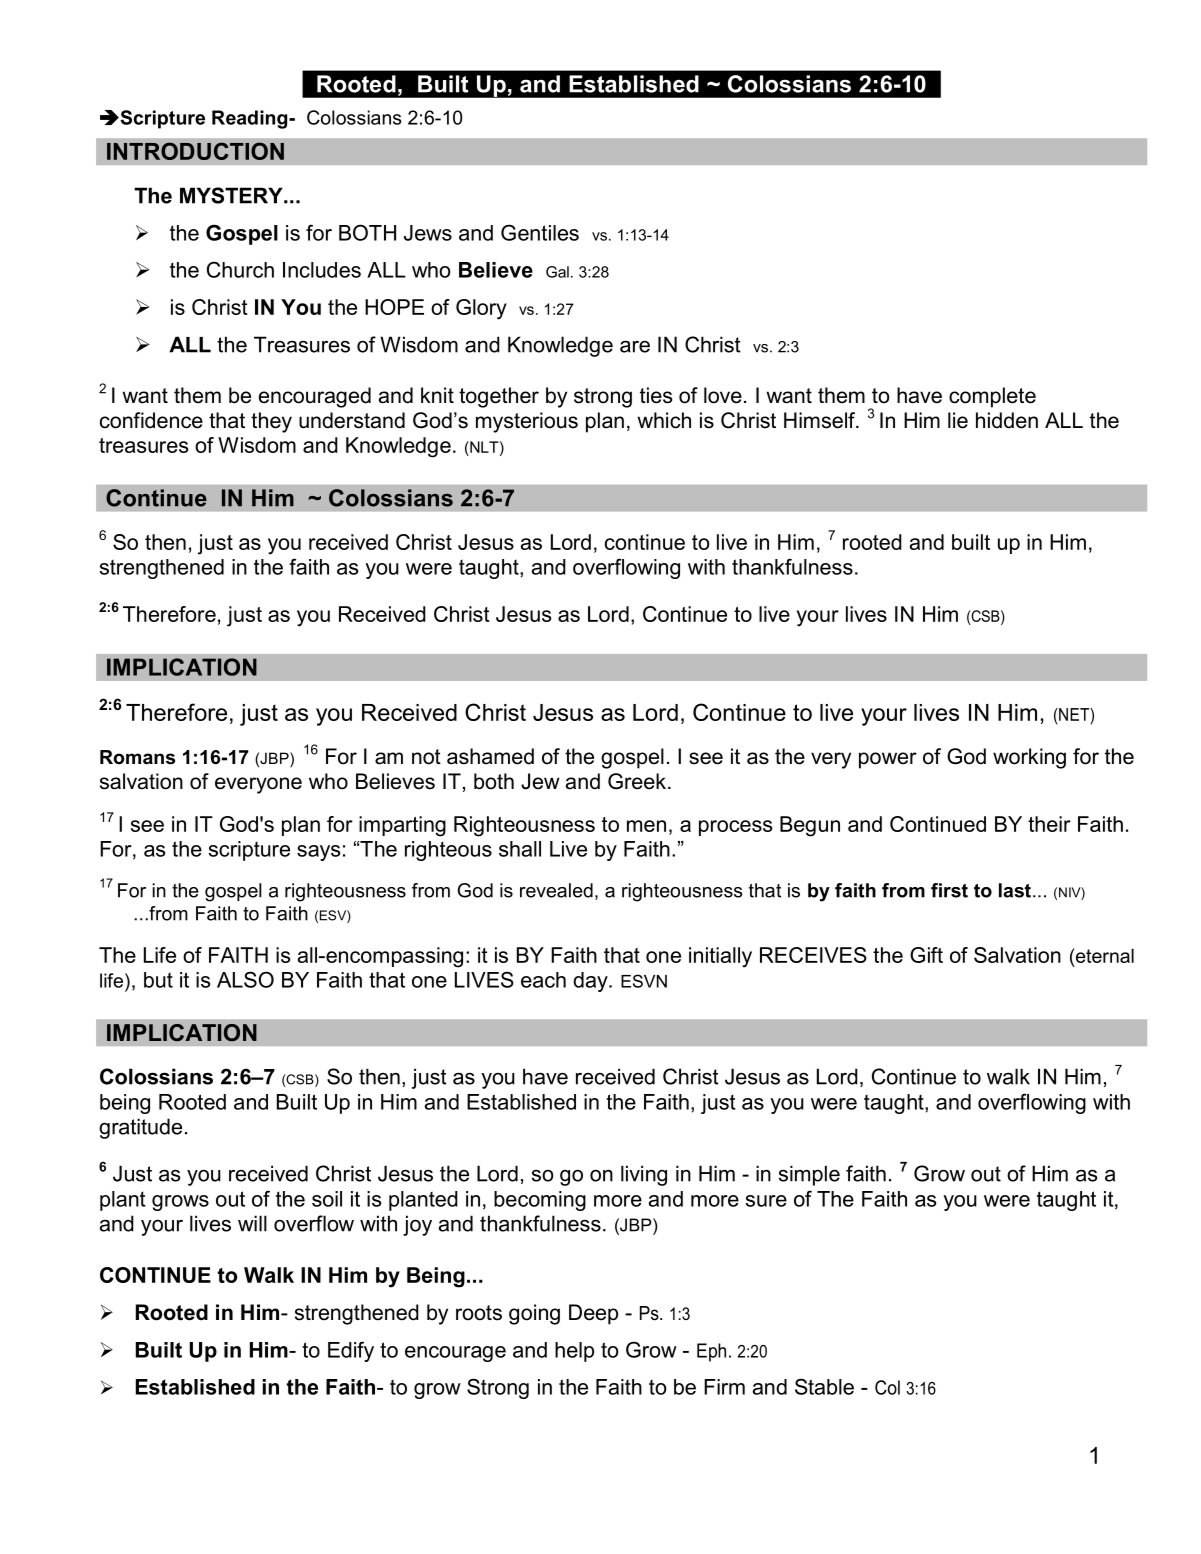 The width and height of the screenshot is (1201, 1554). Describe the element at coordinates (992, 397) in the screenshot. I see `complete` at that location.
